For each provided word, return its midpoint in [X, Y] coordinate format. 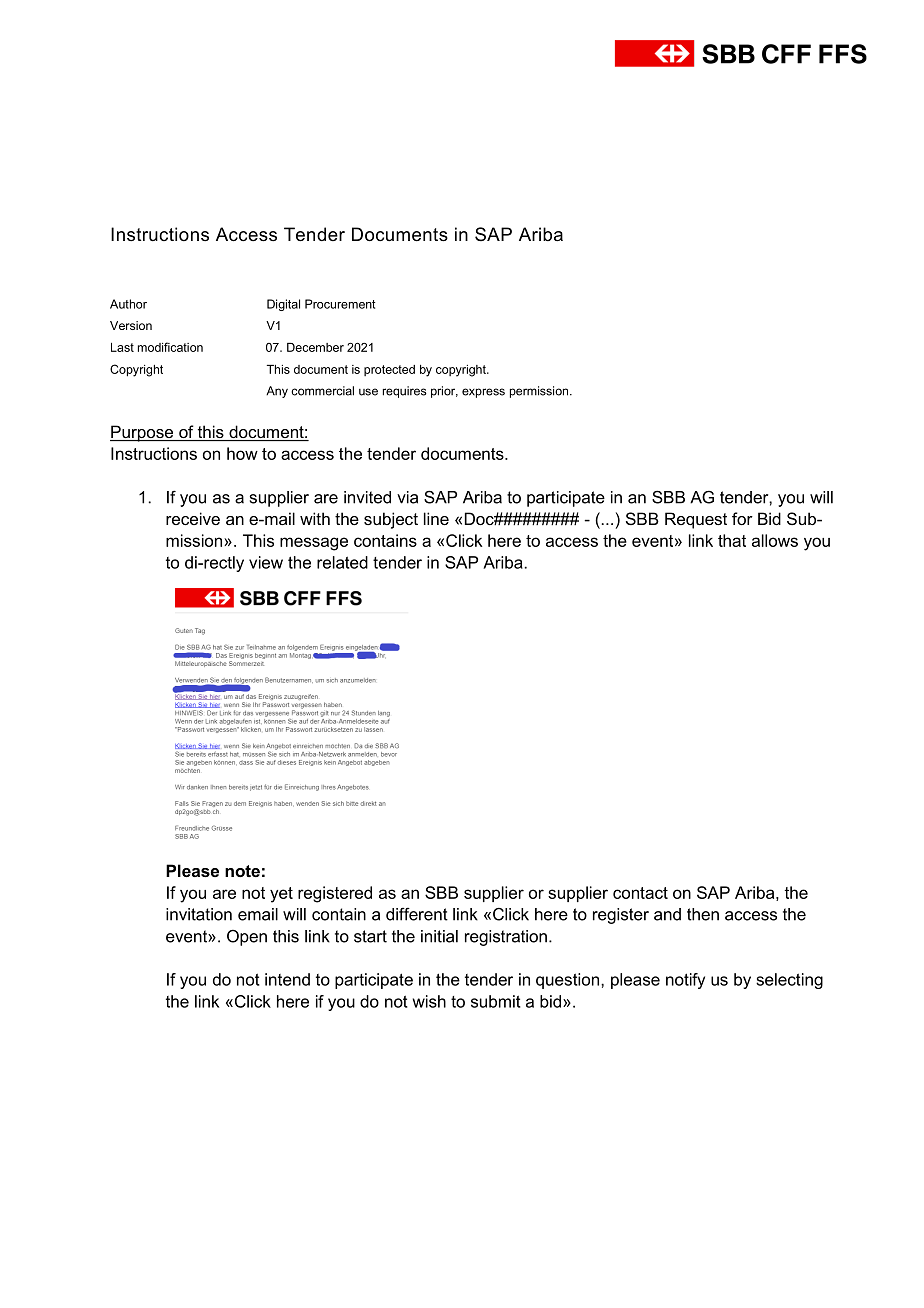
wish [429, 1001]
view [266, 562]
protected [389, 370]
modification [170, 347]
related [342, 562]
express [483, 393]
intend [287, 979]
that [732, 540]
